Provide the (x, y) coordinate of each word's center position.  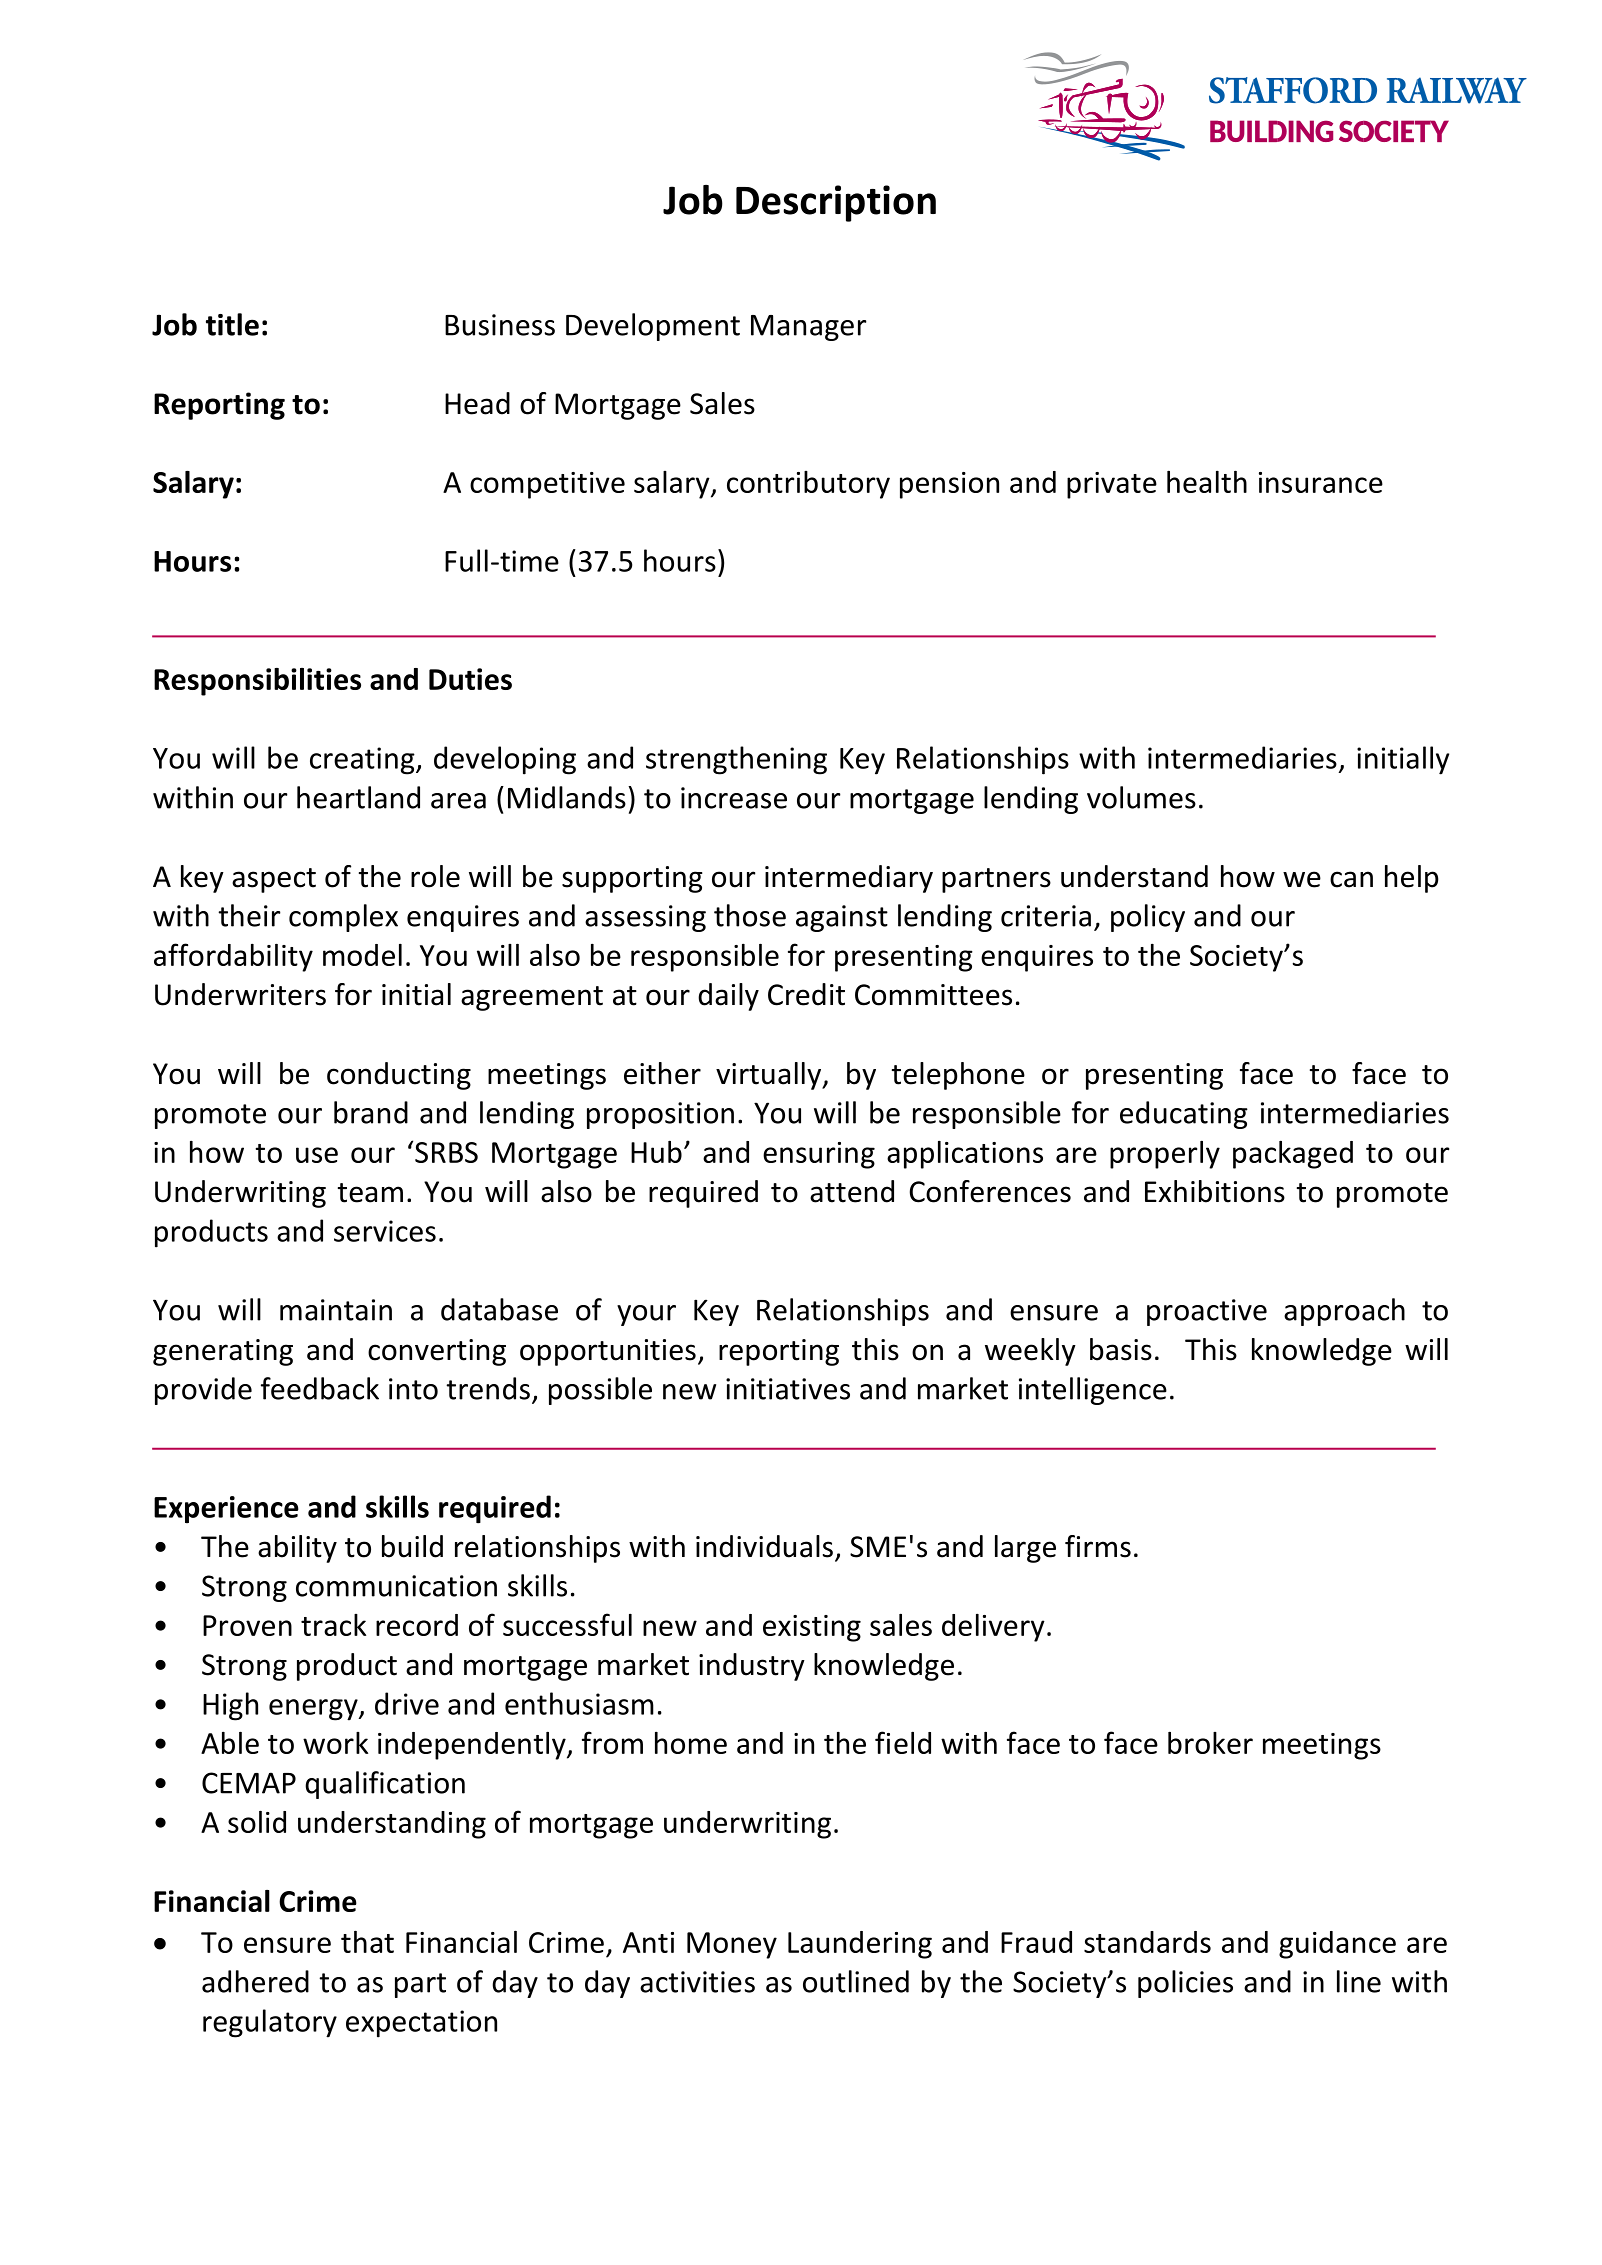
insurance (1321, 482)
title (232, 324)
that (367, 1942)
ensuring (819, 1155)
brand (371, 1112)
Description (836, 203)
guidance (1337, 1945)
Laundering (860, 1945)
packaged (1293, 1155)
